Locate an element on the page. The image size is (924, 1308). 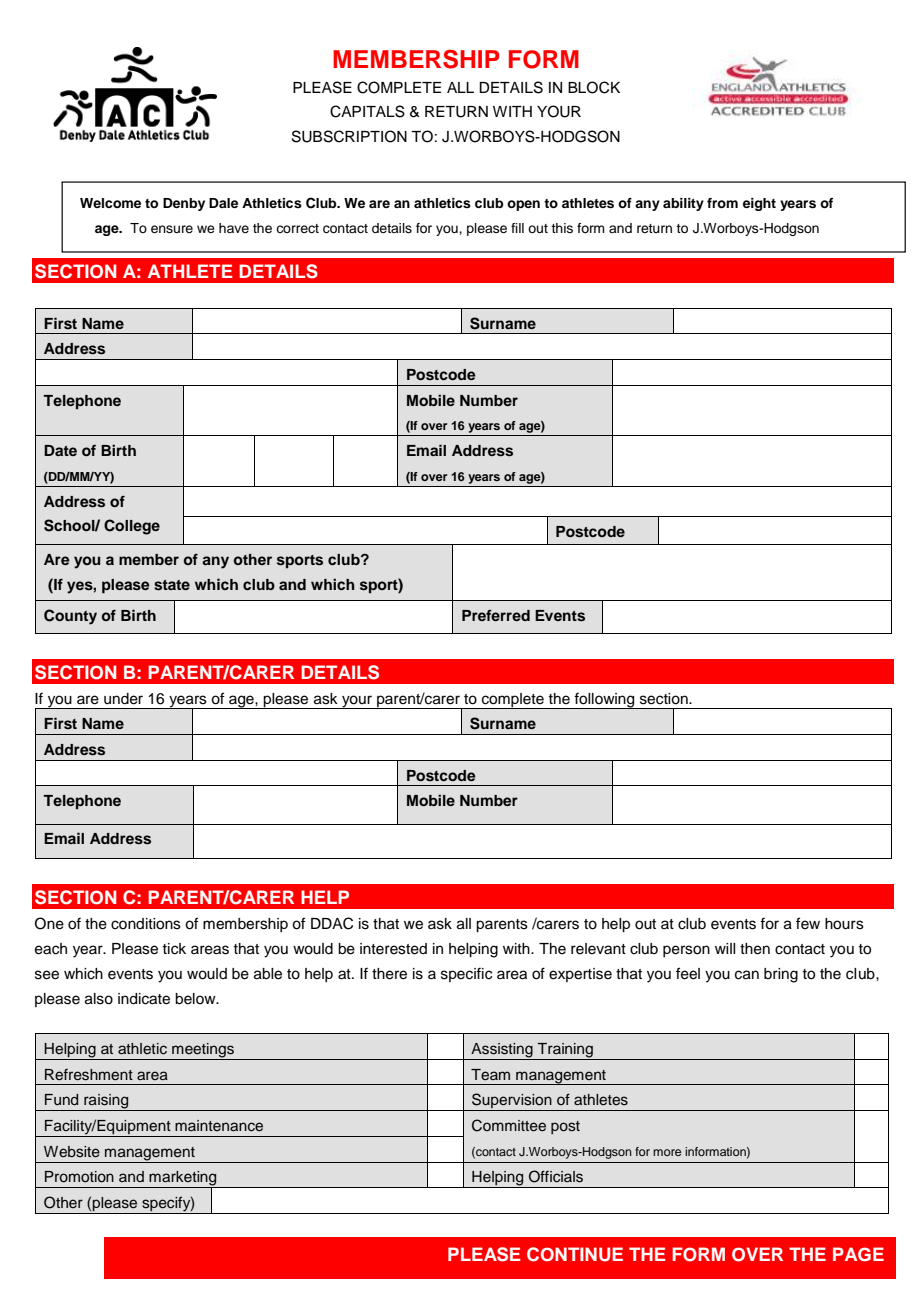
following is located at coordinates (605, 701).
